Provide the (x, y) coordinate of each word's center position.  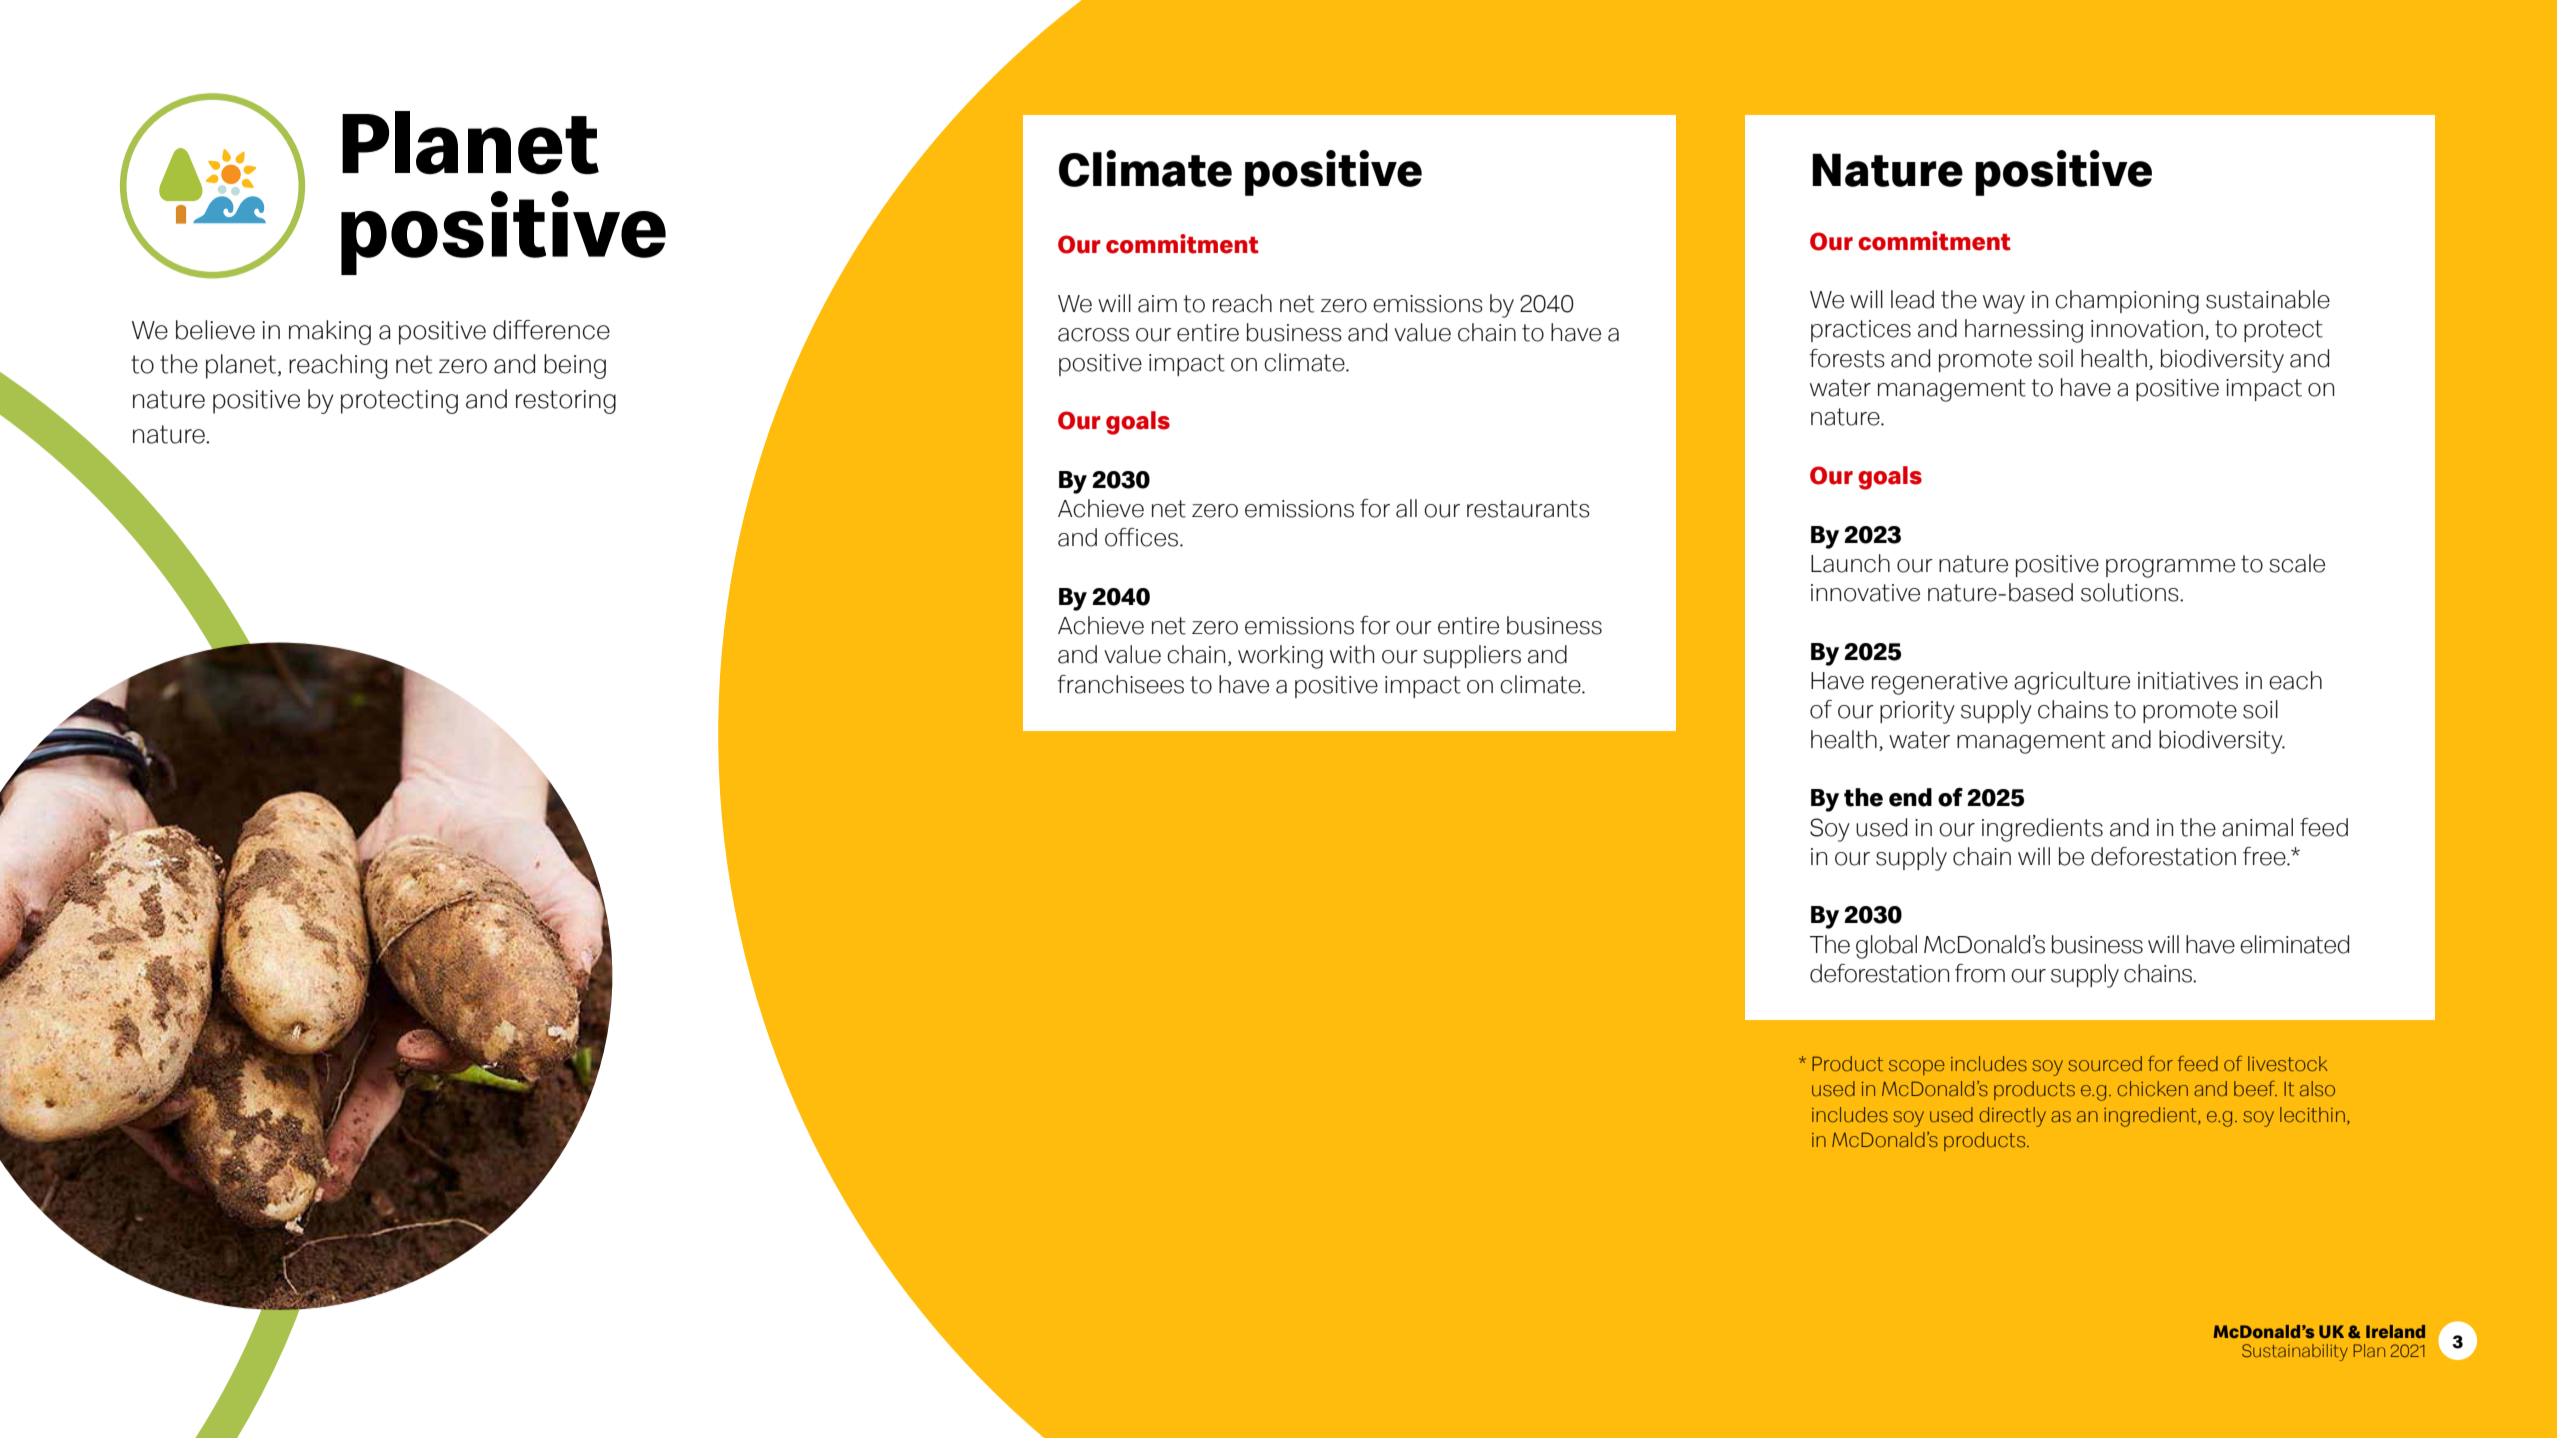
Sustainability (2295, 1352)
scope (1917, 1067)
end (1910, 797)
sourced (2105, 1064)
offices (1143, 537)
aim (1157, 304)
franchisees (1120, 684)
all (1406, 508)
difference (551, 330)
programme (2170, 568)
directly (2012, 1117)
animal (2257, 827)
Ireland (2395, 1331)
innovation (2147, 329)
